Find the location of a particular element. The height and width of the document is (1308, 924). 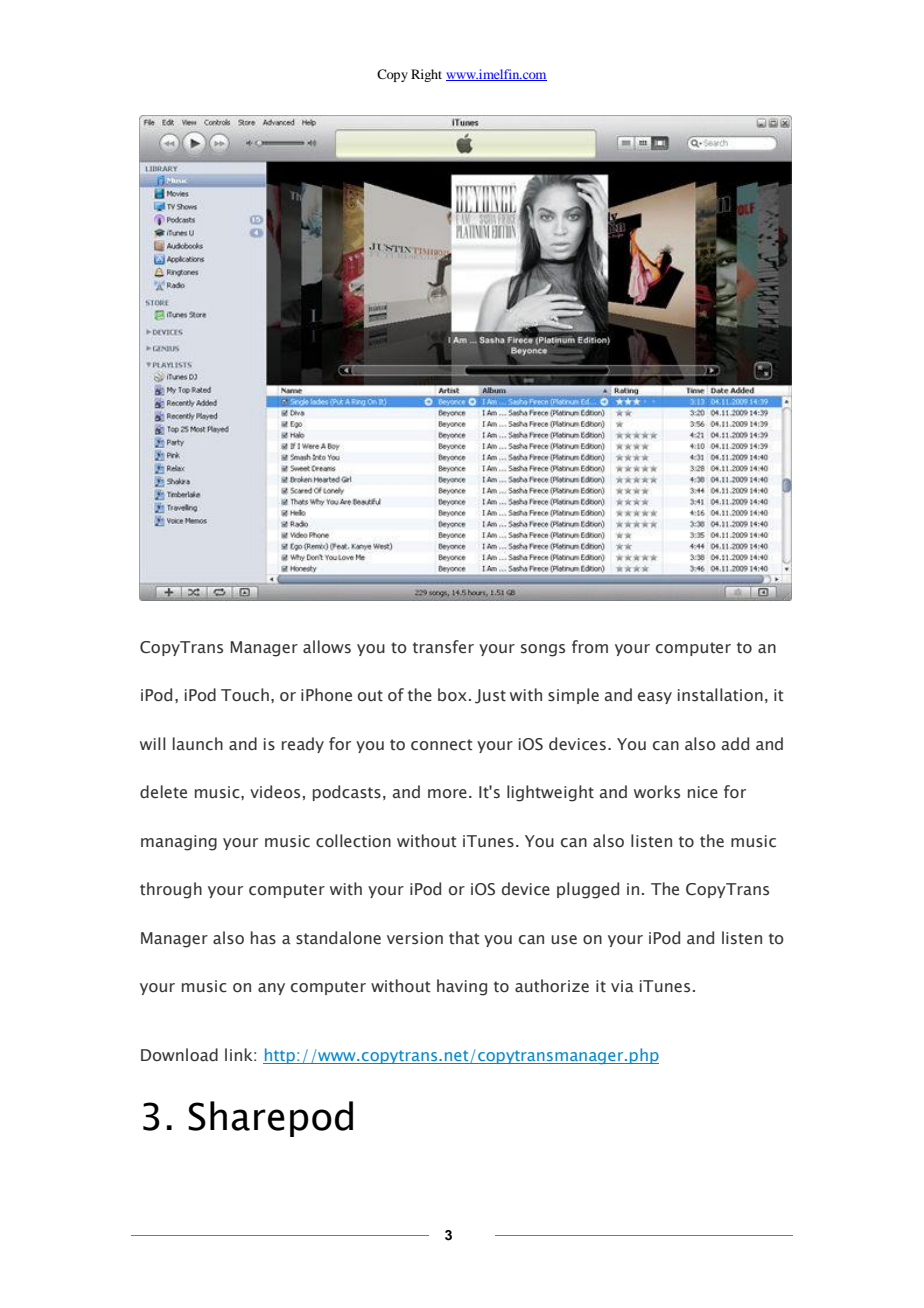

Download is located at coordinates (179, 1055).
